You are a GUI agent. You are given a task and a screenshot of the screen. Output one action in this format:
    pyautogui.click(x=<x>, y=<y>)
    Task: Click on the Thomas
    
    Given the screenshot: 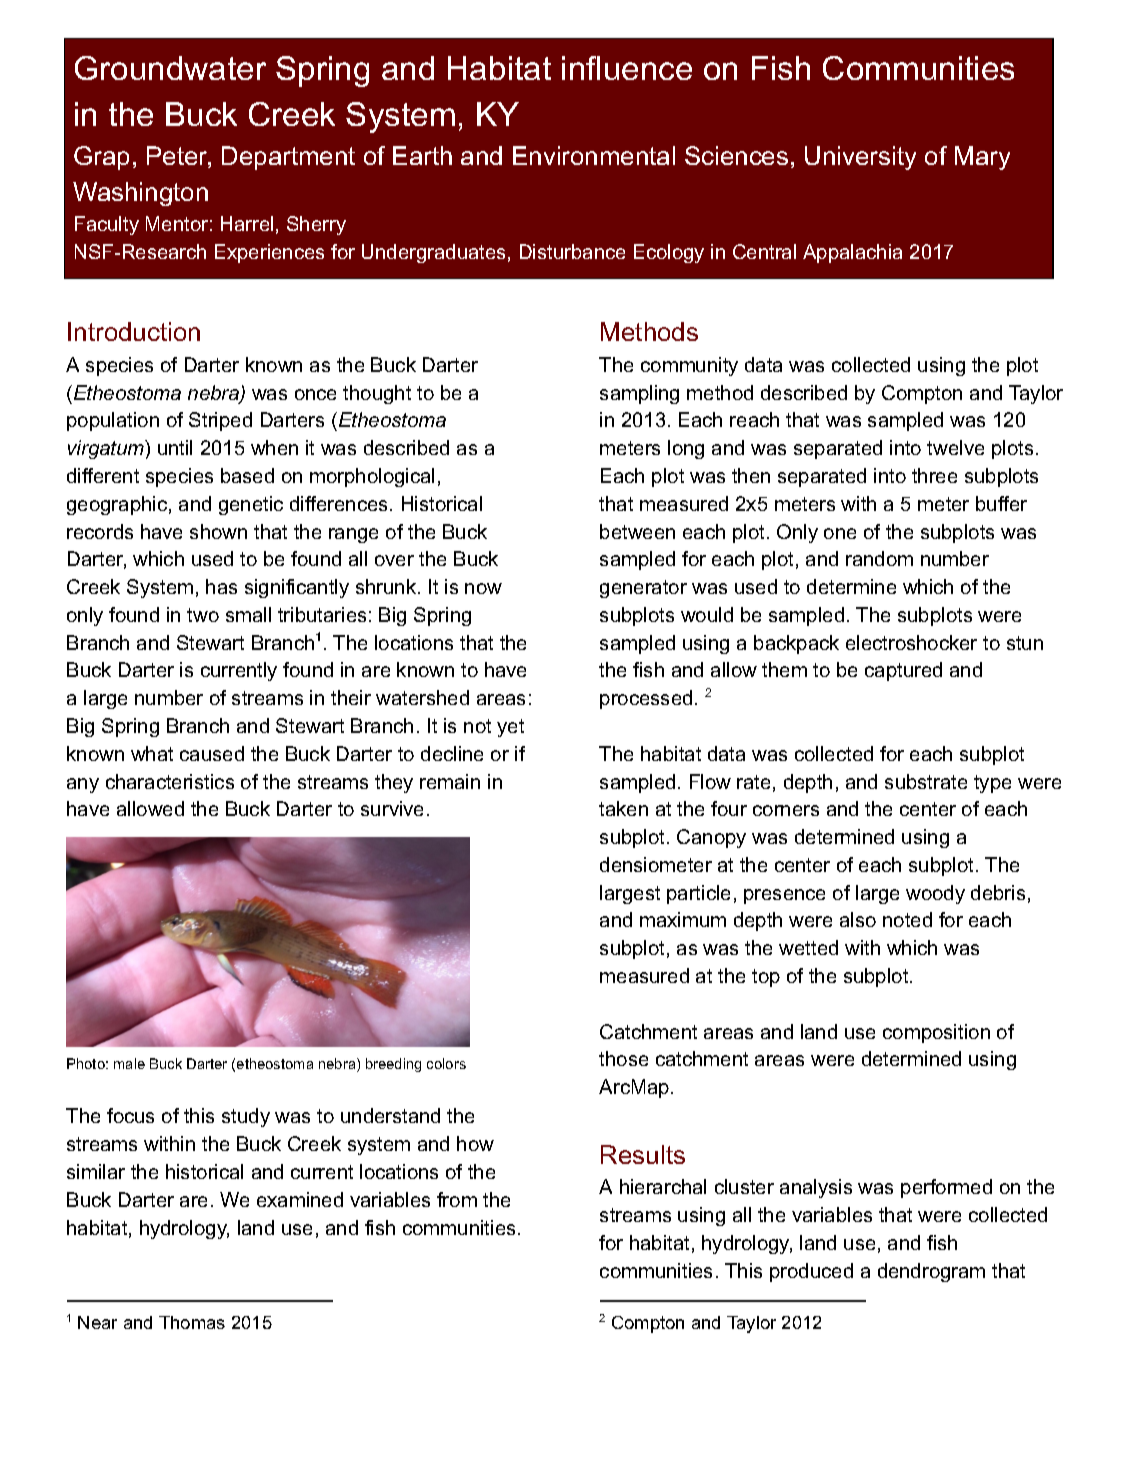 What is the action you would take?
    pyautogui.click(x=192, y=1322)
